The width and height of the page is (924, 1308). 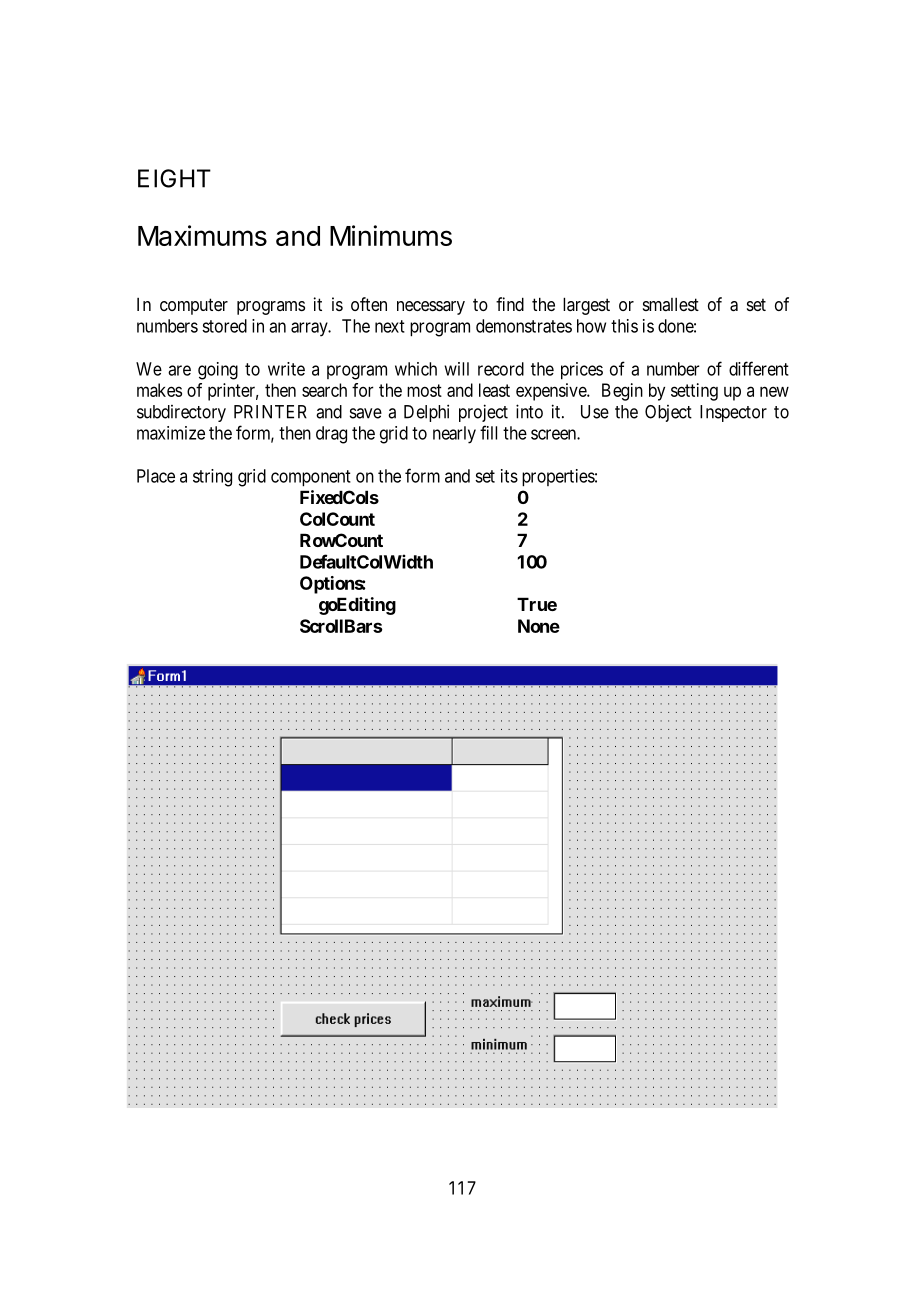 I want to click on smallest, so click(x=671, y=304).
